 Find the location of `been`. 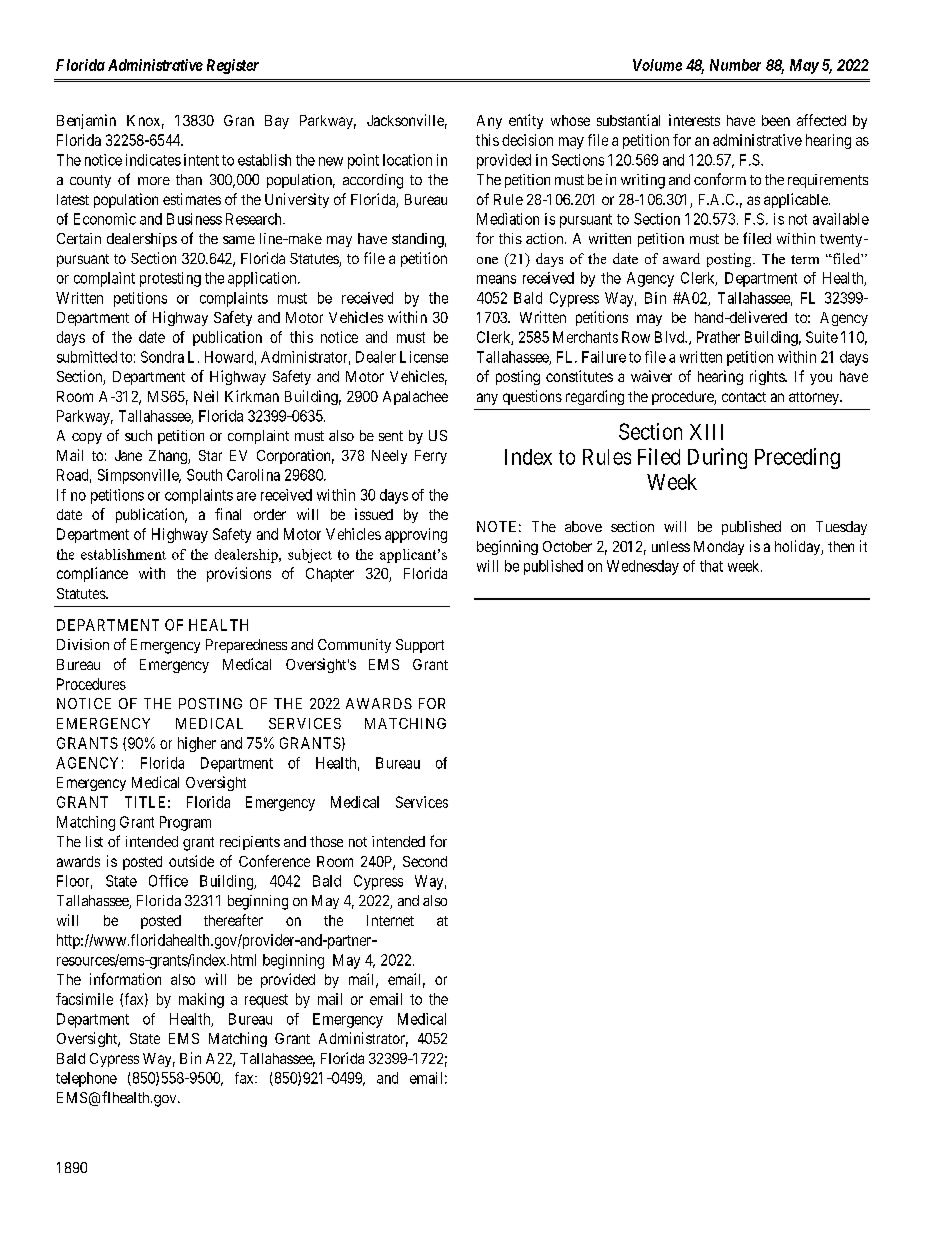

been is located at coordinates (776, 120).
